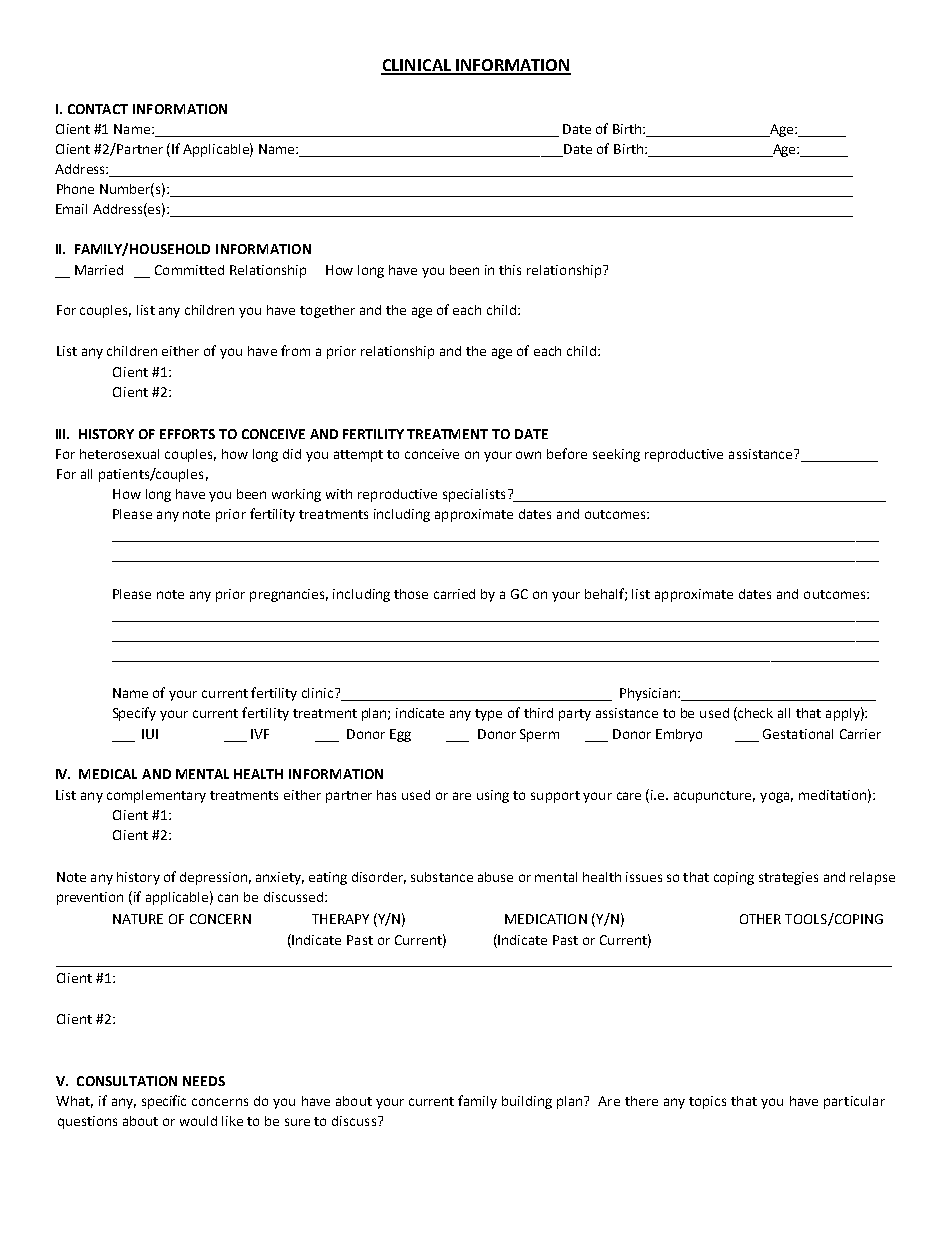 The width and height of the page is (952, 1233). I want to click on together, so click(327, 311).
